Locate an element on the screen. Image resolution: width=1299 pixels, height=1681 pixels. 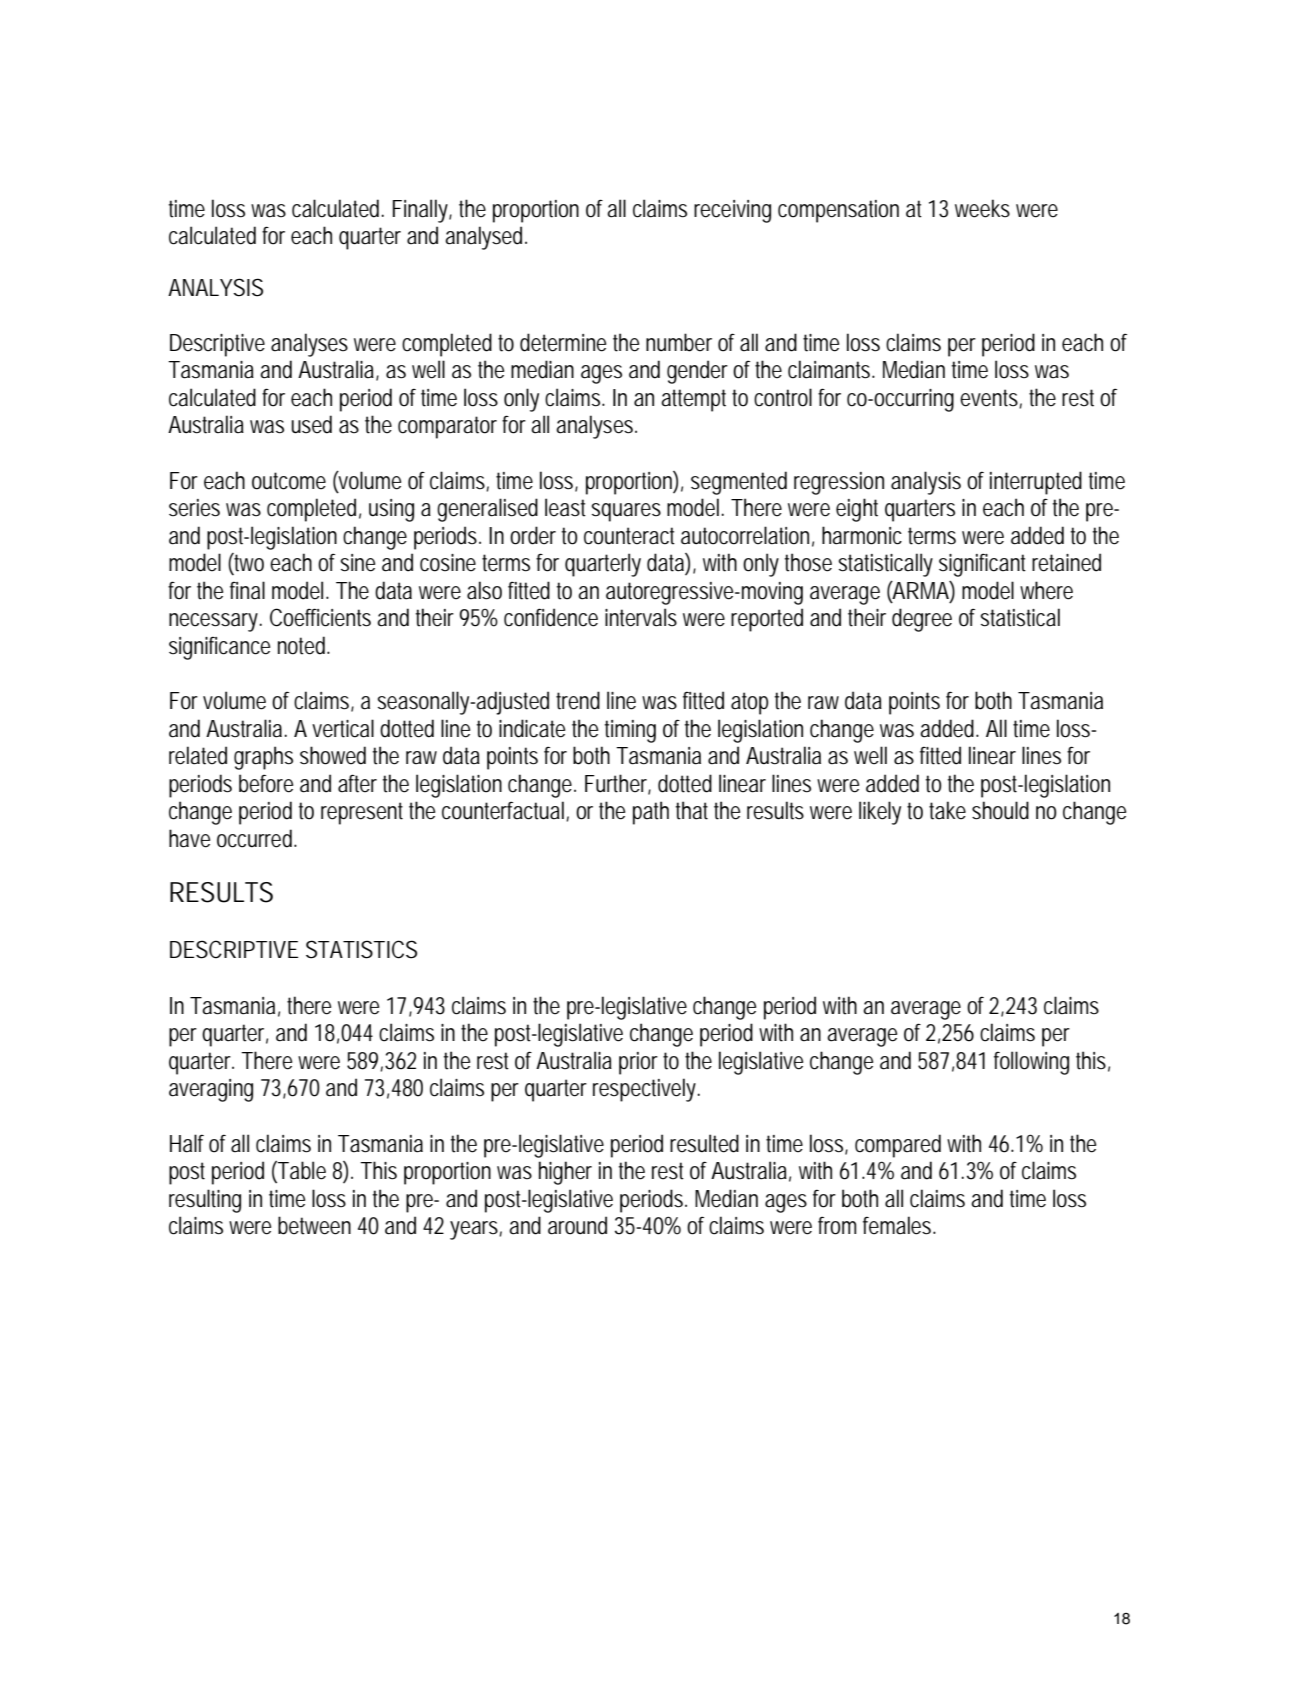
weeks is located at coordinates (982, 208).
